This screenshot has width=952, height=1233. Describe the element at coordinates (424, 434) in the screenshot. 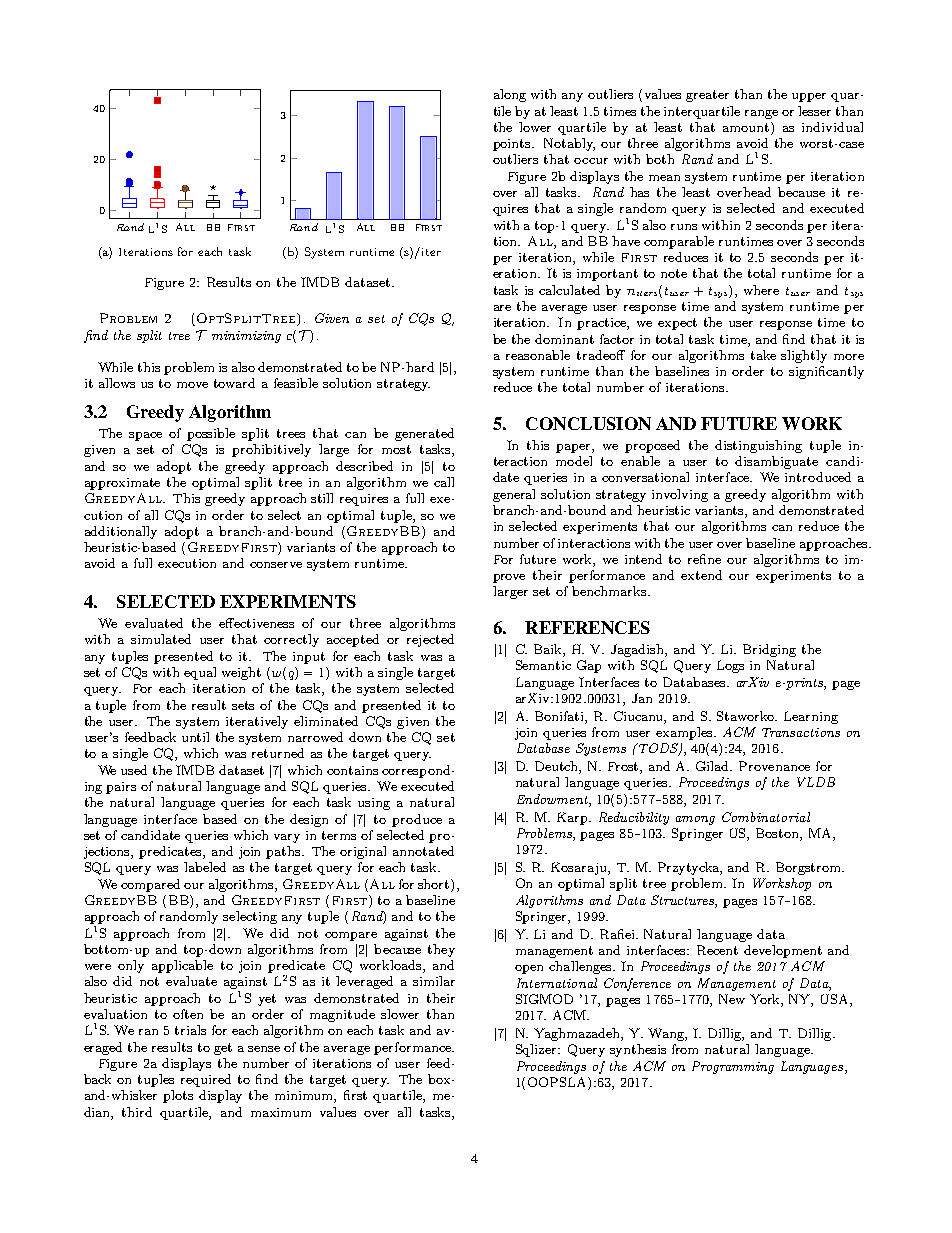

I see `generated` at that location.
